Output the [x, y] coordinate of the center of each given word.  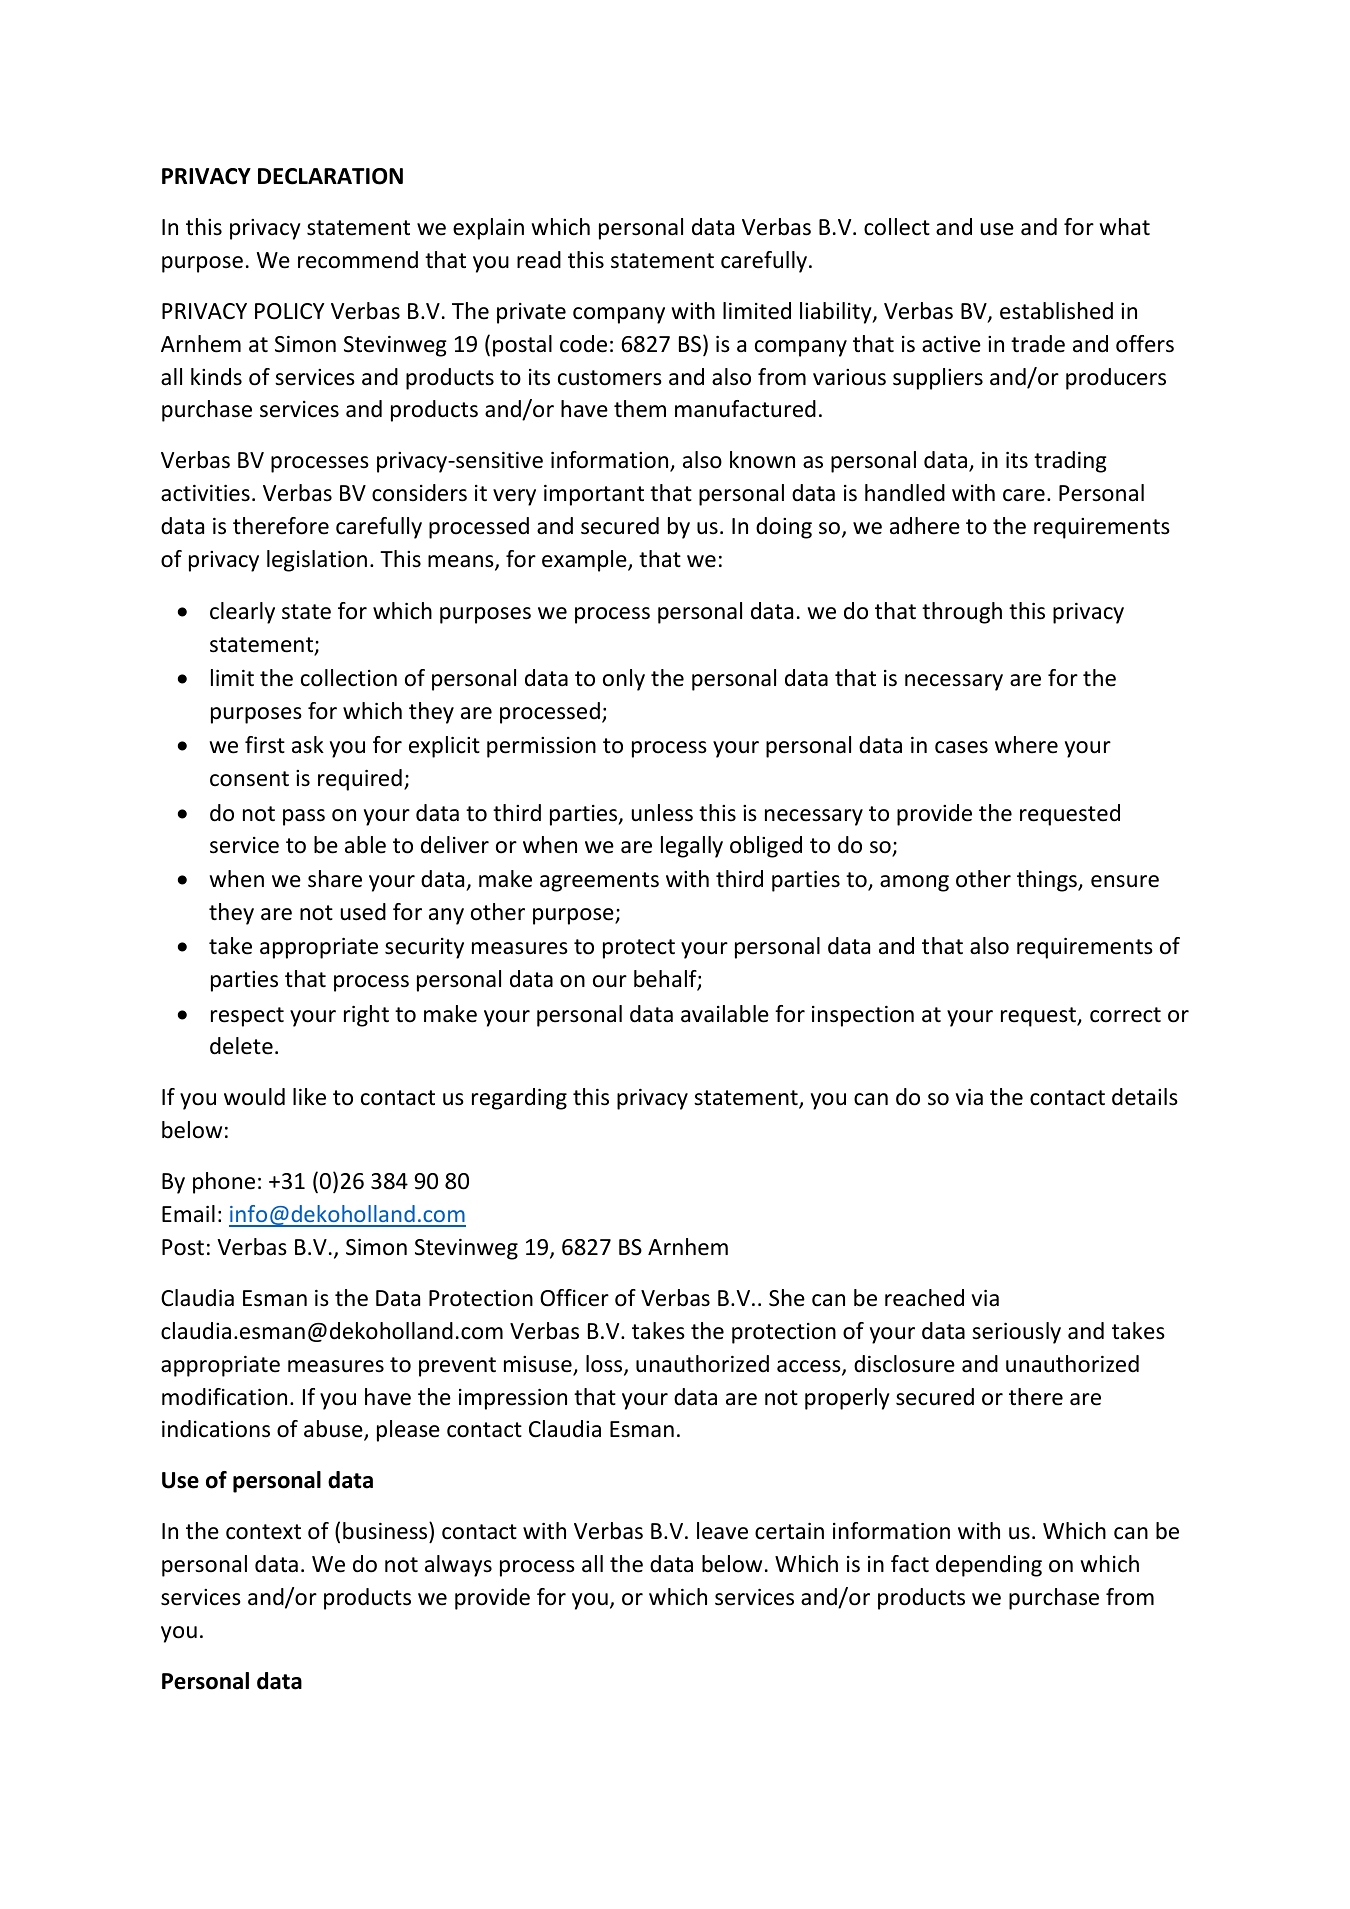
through [962, 613]
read [539, 260]
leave [722, 1531]
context [263, 1532]
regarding [519, 1099]
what [1124, 226]
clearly [242, 613]
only [624, 680]
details [1145, 1097]
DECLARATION [330, 176]
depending [989, 1566]
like [309, 1097]
